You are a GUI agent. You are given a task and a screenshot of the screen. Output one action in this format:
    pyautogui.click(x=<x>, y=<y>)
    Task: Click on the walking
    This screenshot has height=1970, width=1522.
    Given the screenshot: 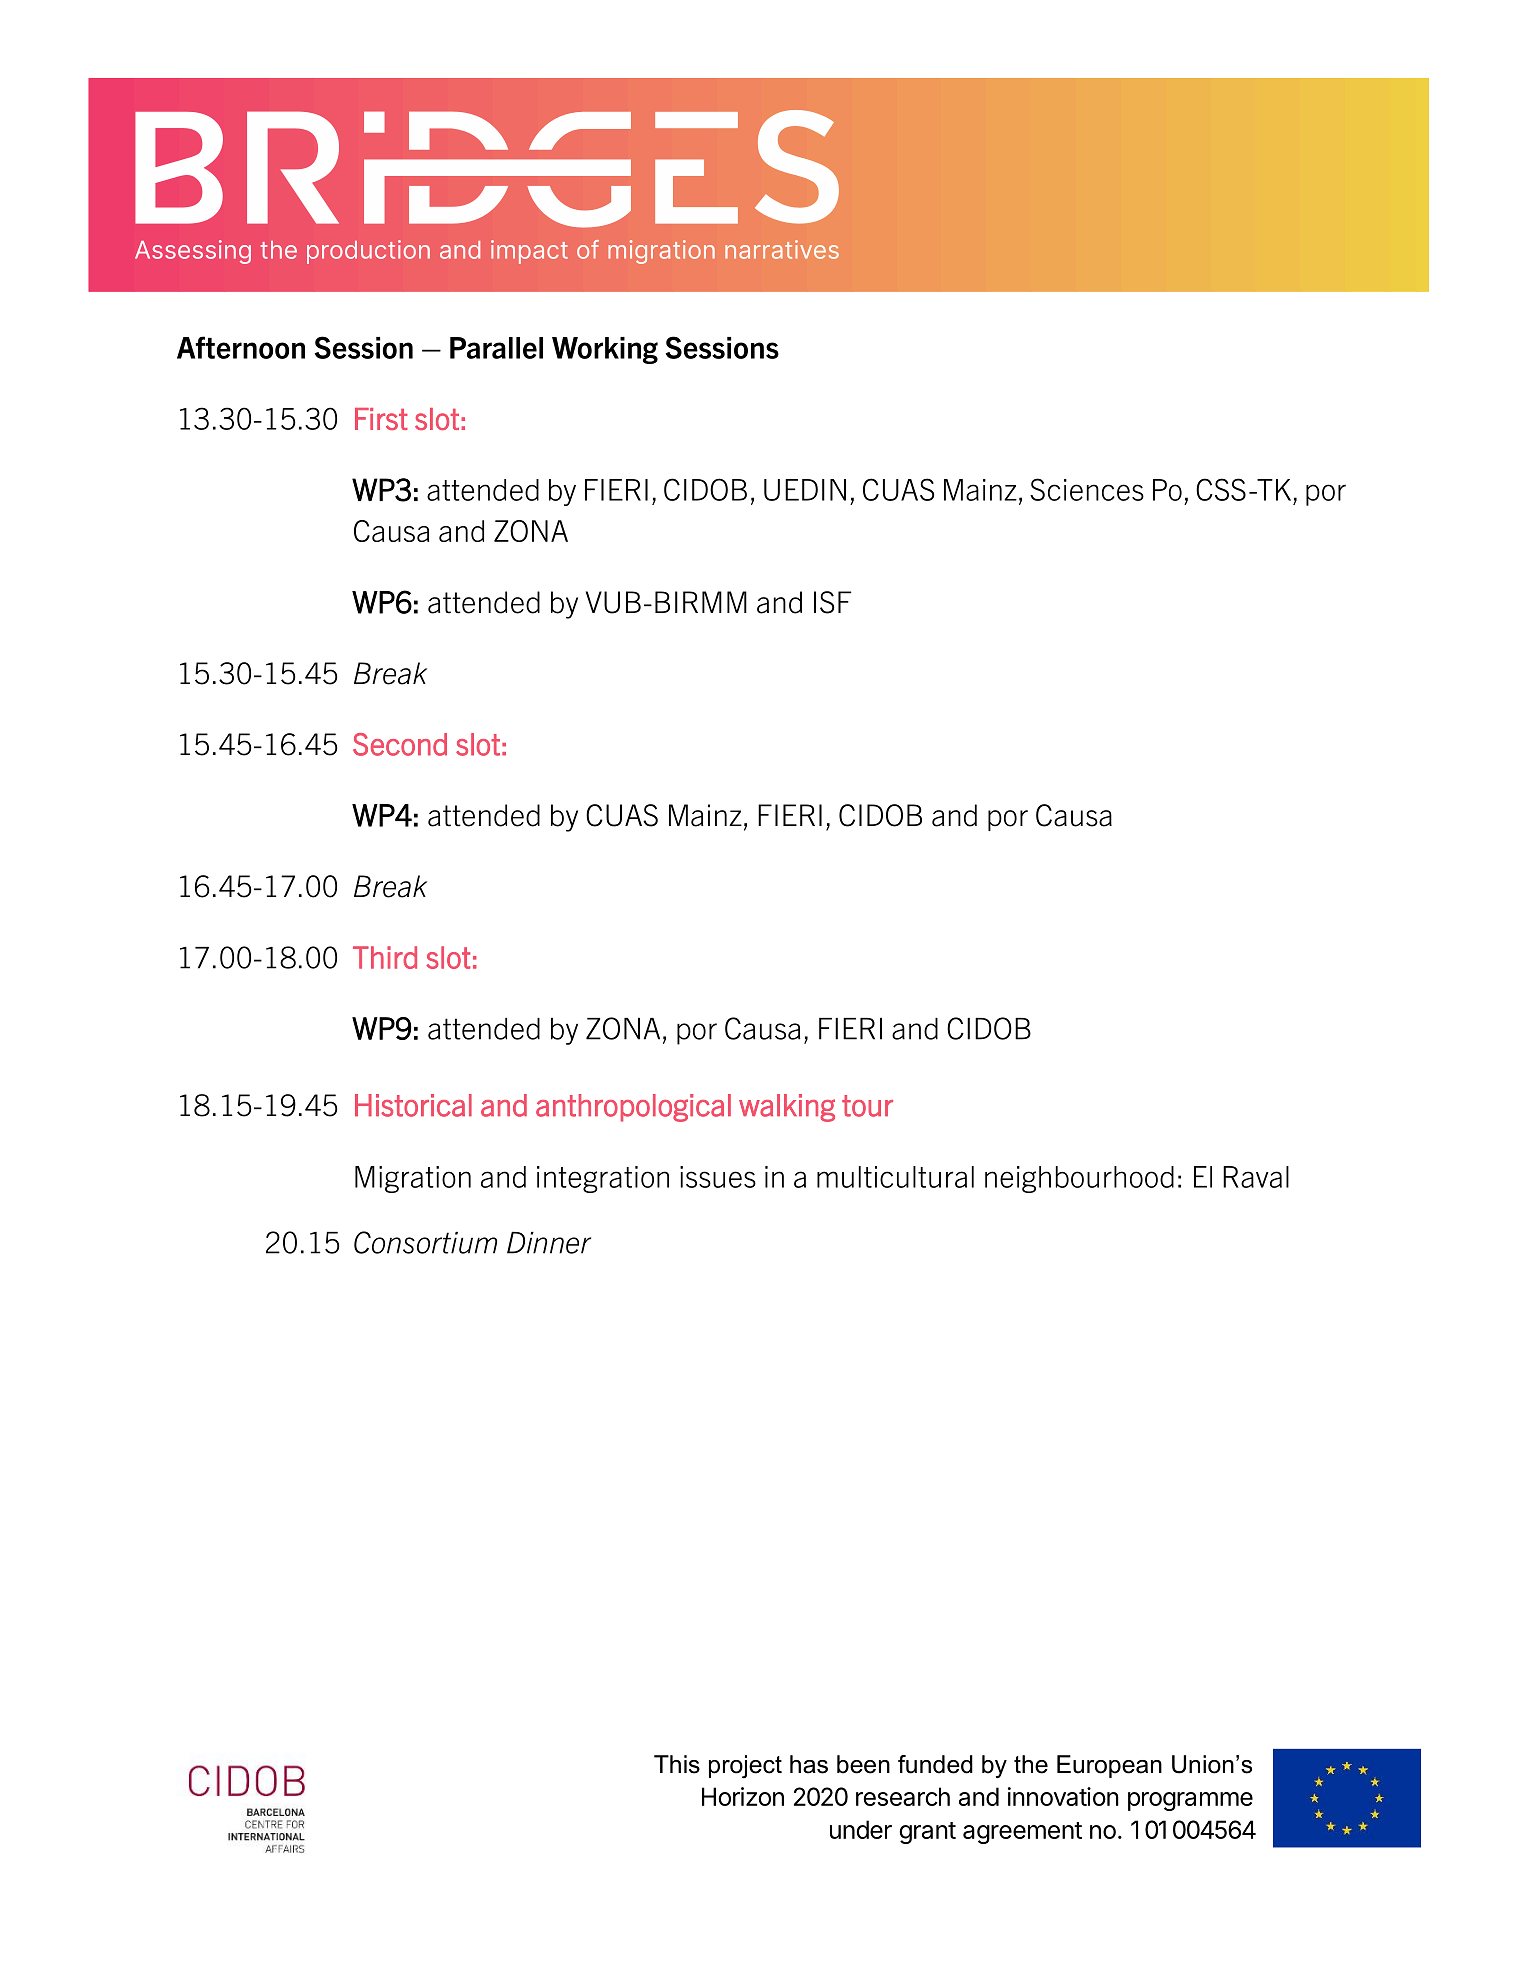 What is the action you would take?
    pyautogui.click(x=787, y=1108)
